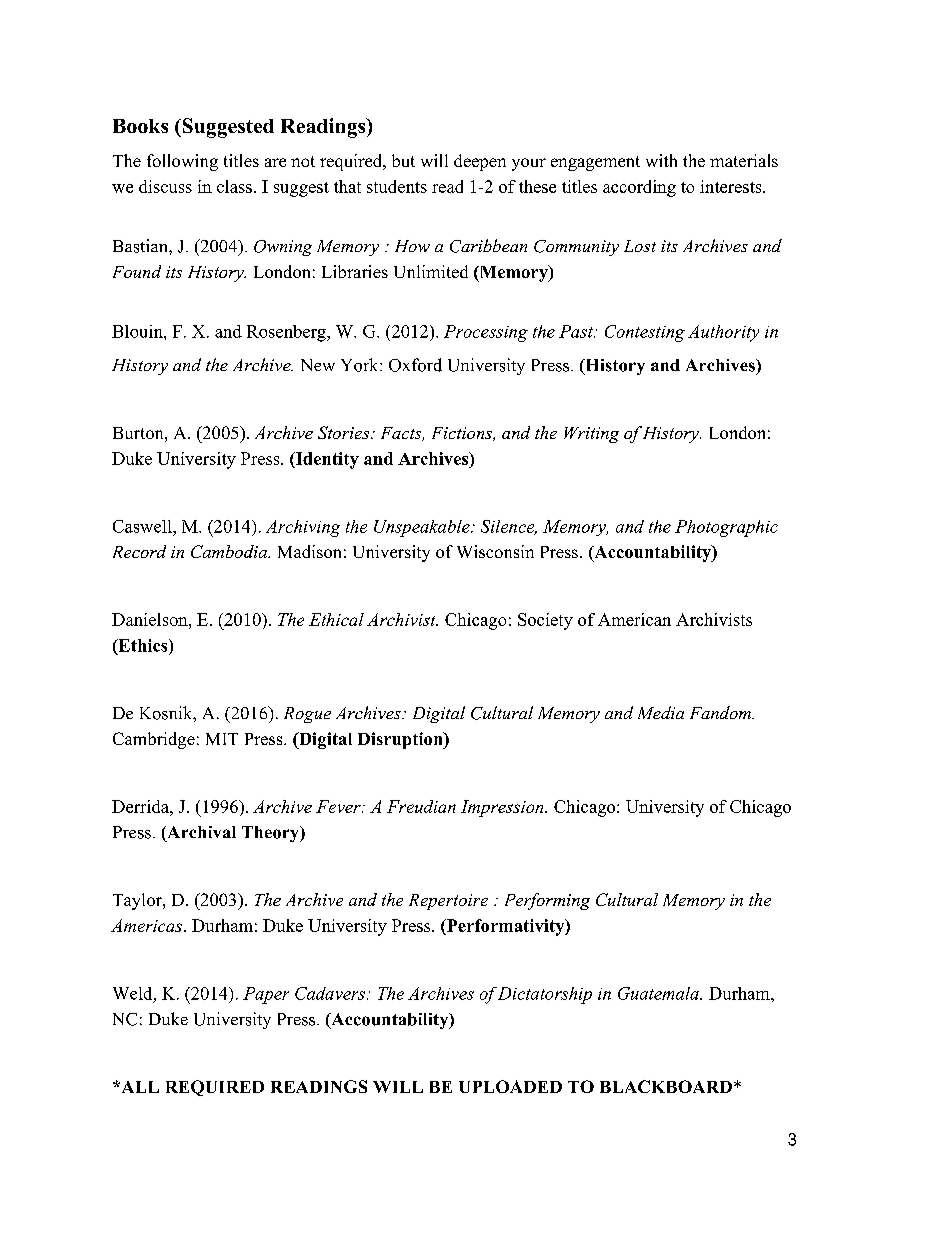  What do you see at coordinates (634, 619) in the document?
I see `American` at bounding box center [634, 619].
